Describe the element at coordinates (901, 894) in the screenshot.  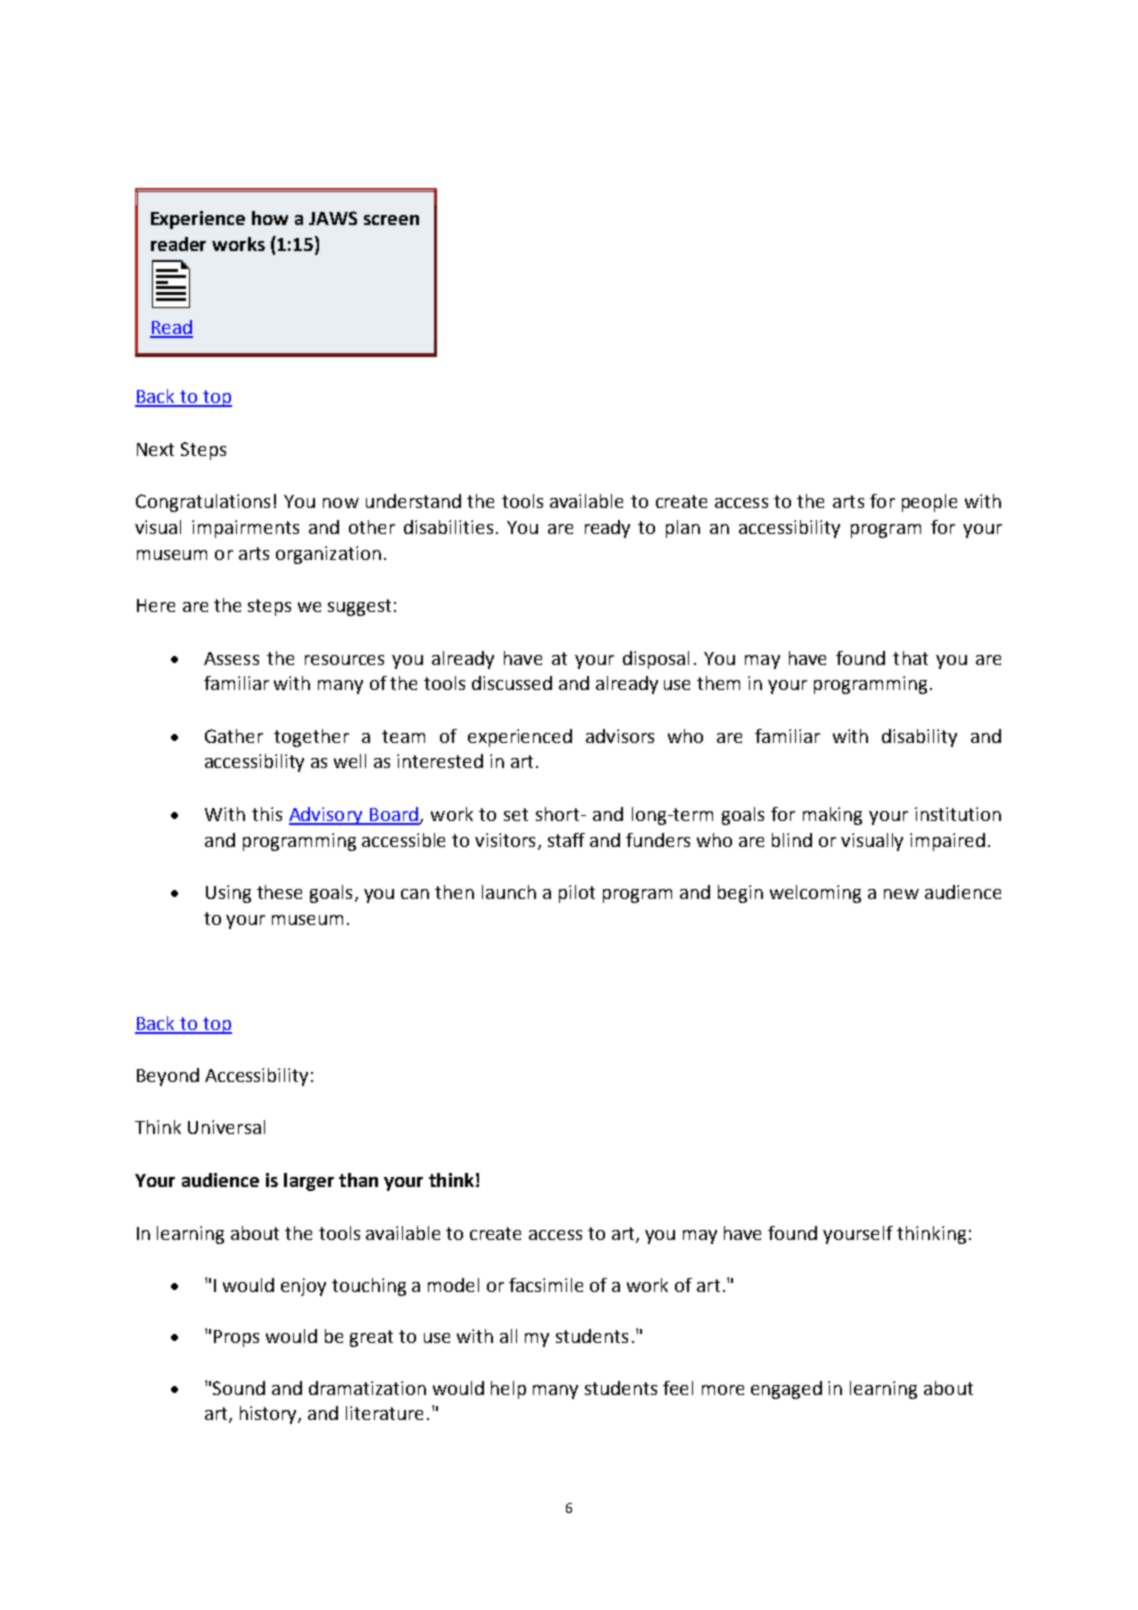
I see `new` at that location.
